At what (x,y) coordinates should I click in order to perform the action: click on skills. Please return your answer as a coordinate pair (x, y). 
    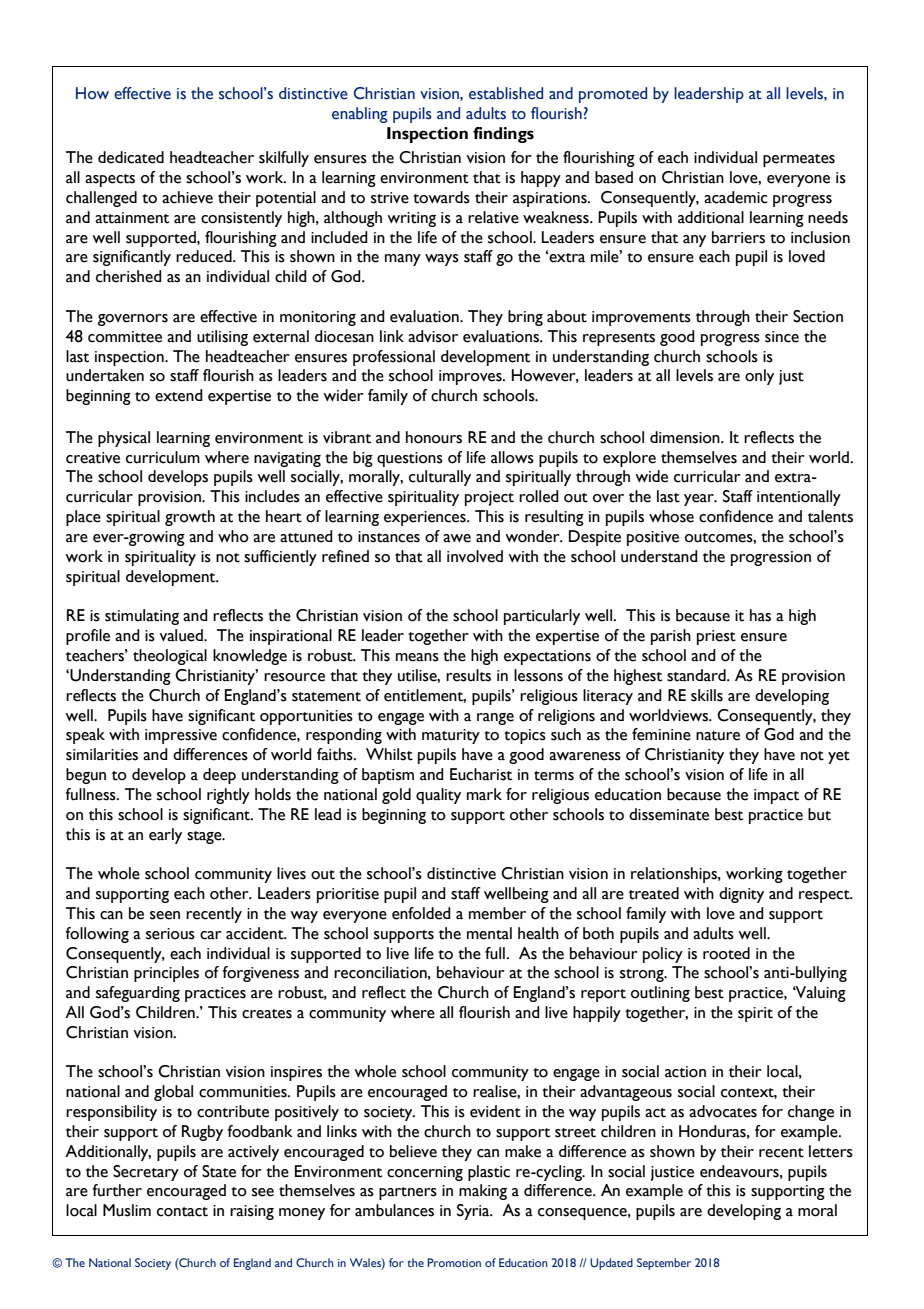
    Looking at the image, I should click on (707, 695).
